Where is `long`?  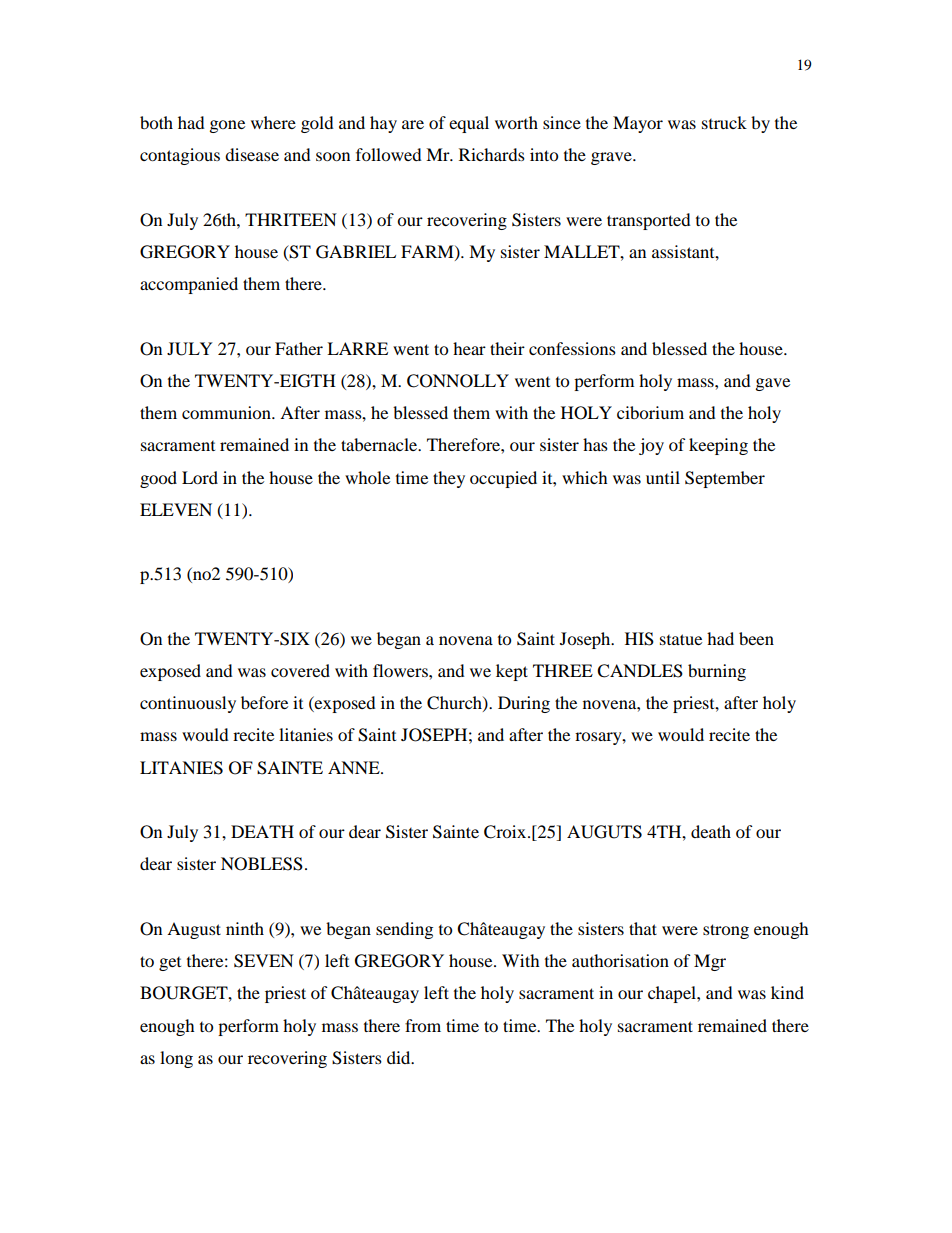 long is located at coordinates (176, 1059).
